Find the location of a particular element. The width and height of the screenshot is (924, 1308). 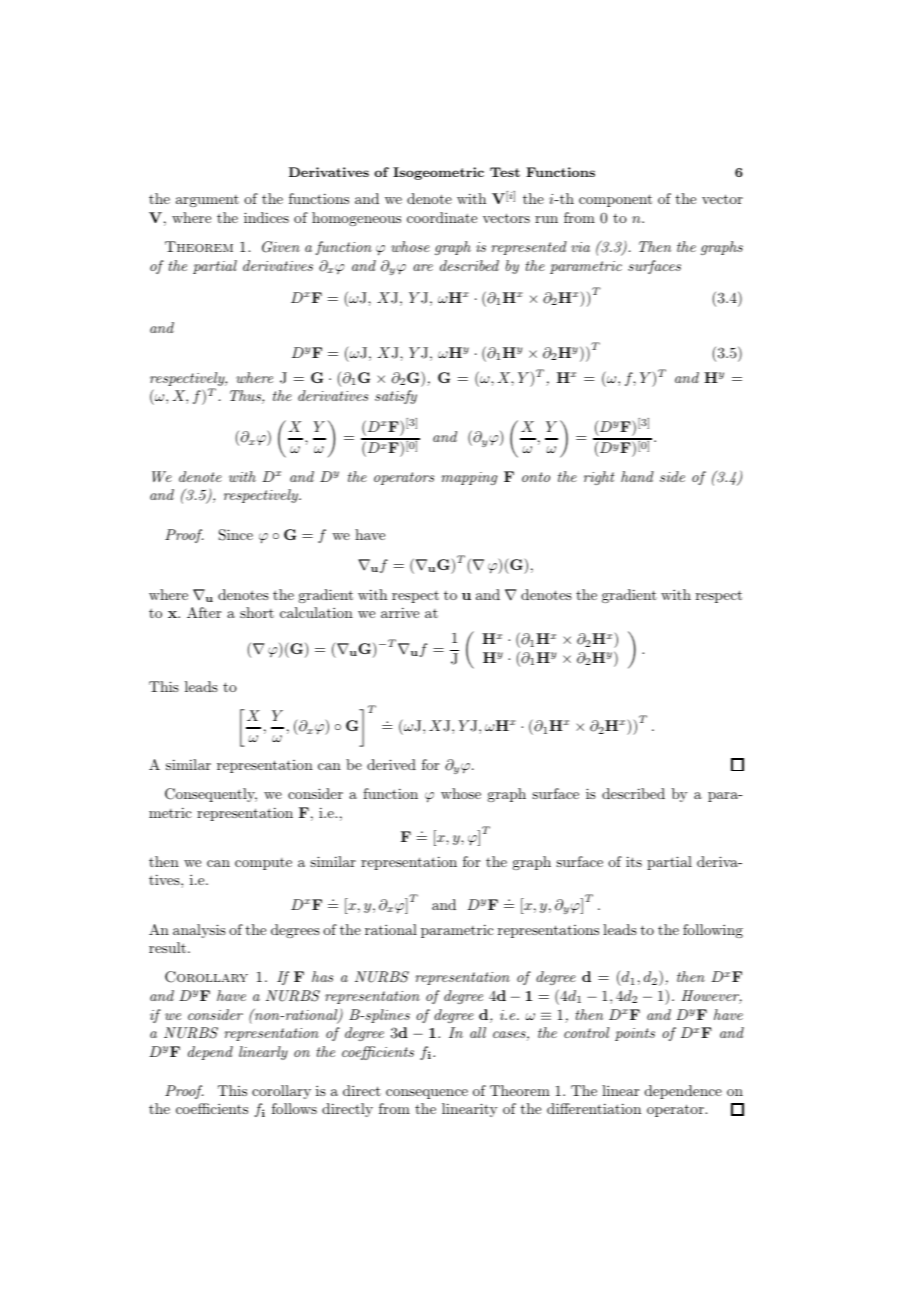

right is located at coordinates (599, 478).
